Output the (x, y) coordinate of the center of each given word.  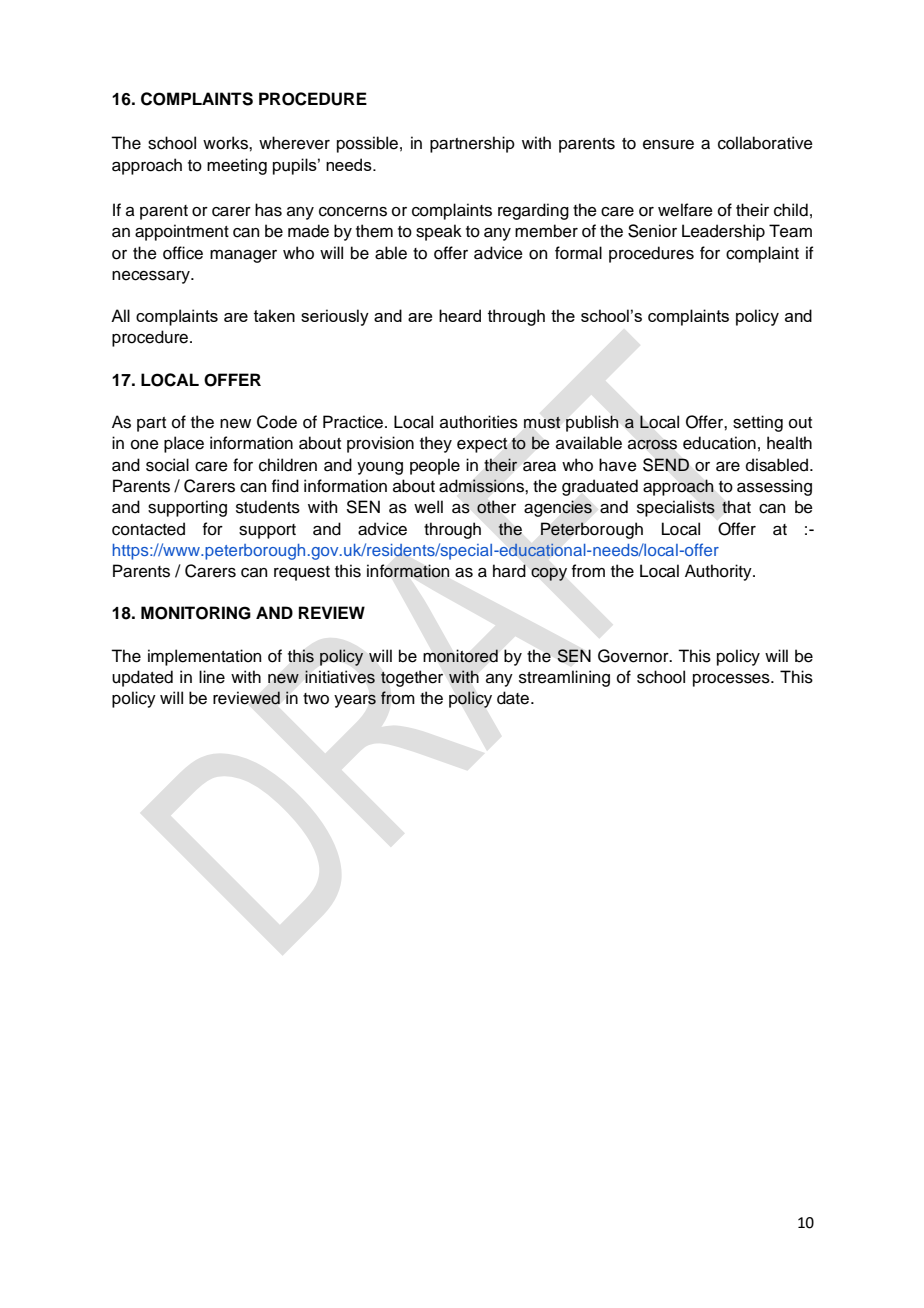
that (736, 507)
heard (460, 315)
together (412, 678)
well (428, 507)
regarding (533, 211)
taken (274, 315)
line (212, 677)
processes (732, 680)
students (268, 507)
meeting (237, 166)
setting (758, 423)
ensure (668, 145)
